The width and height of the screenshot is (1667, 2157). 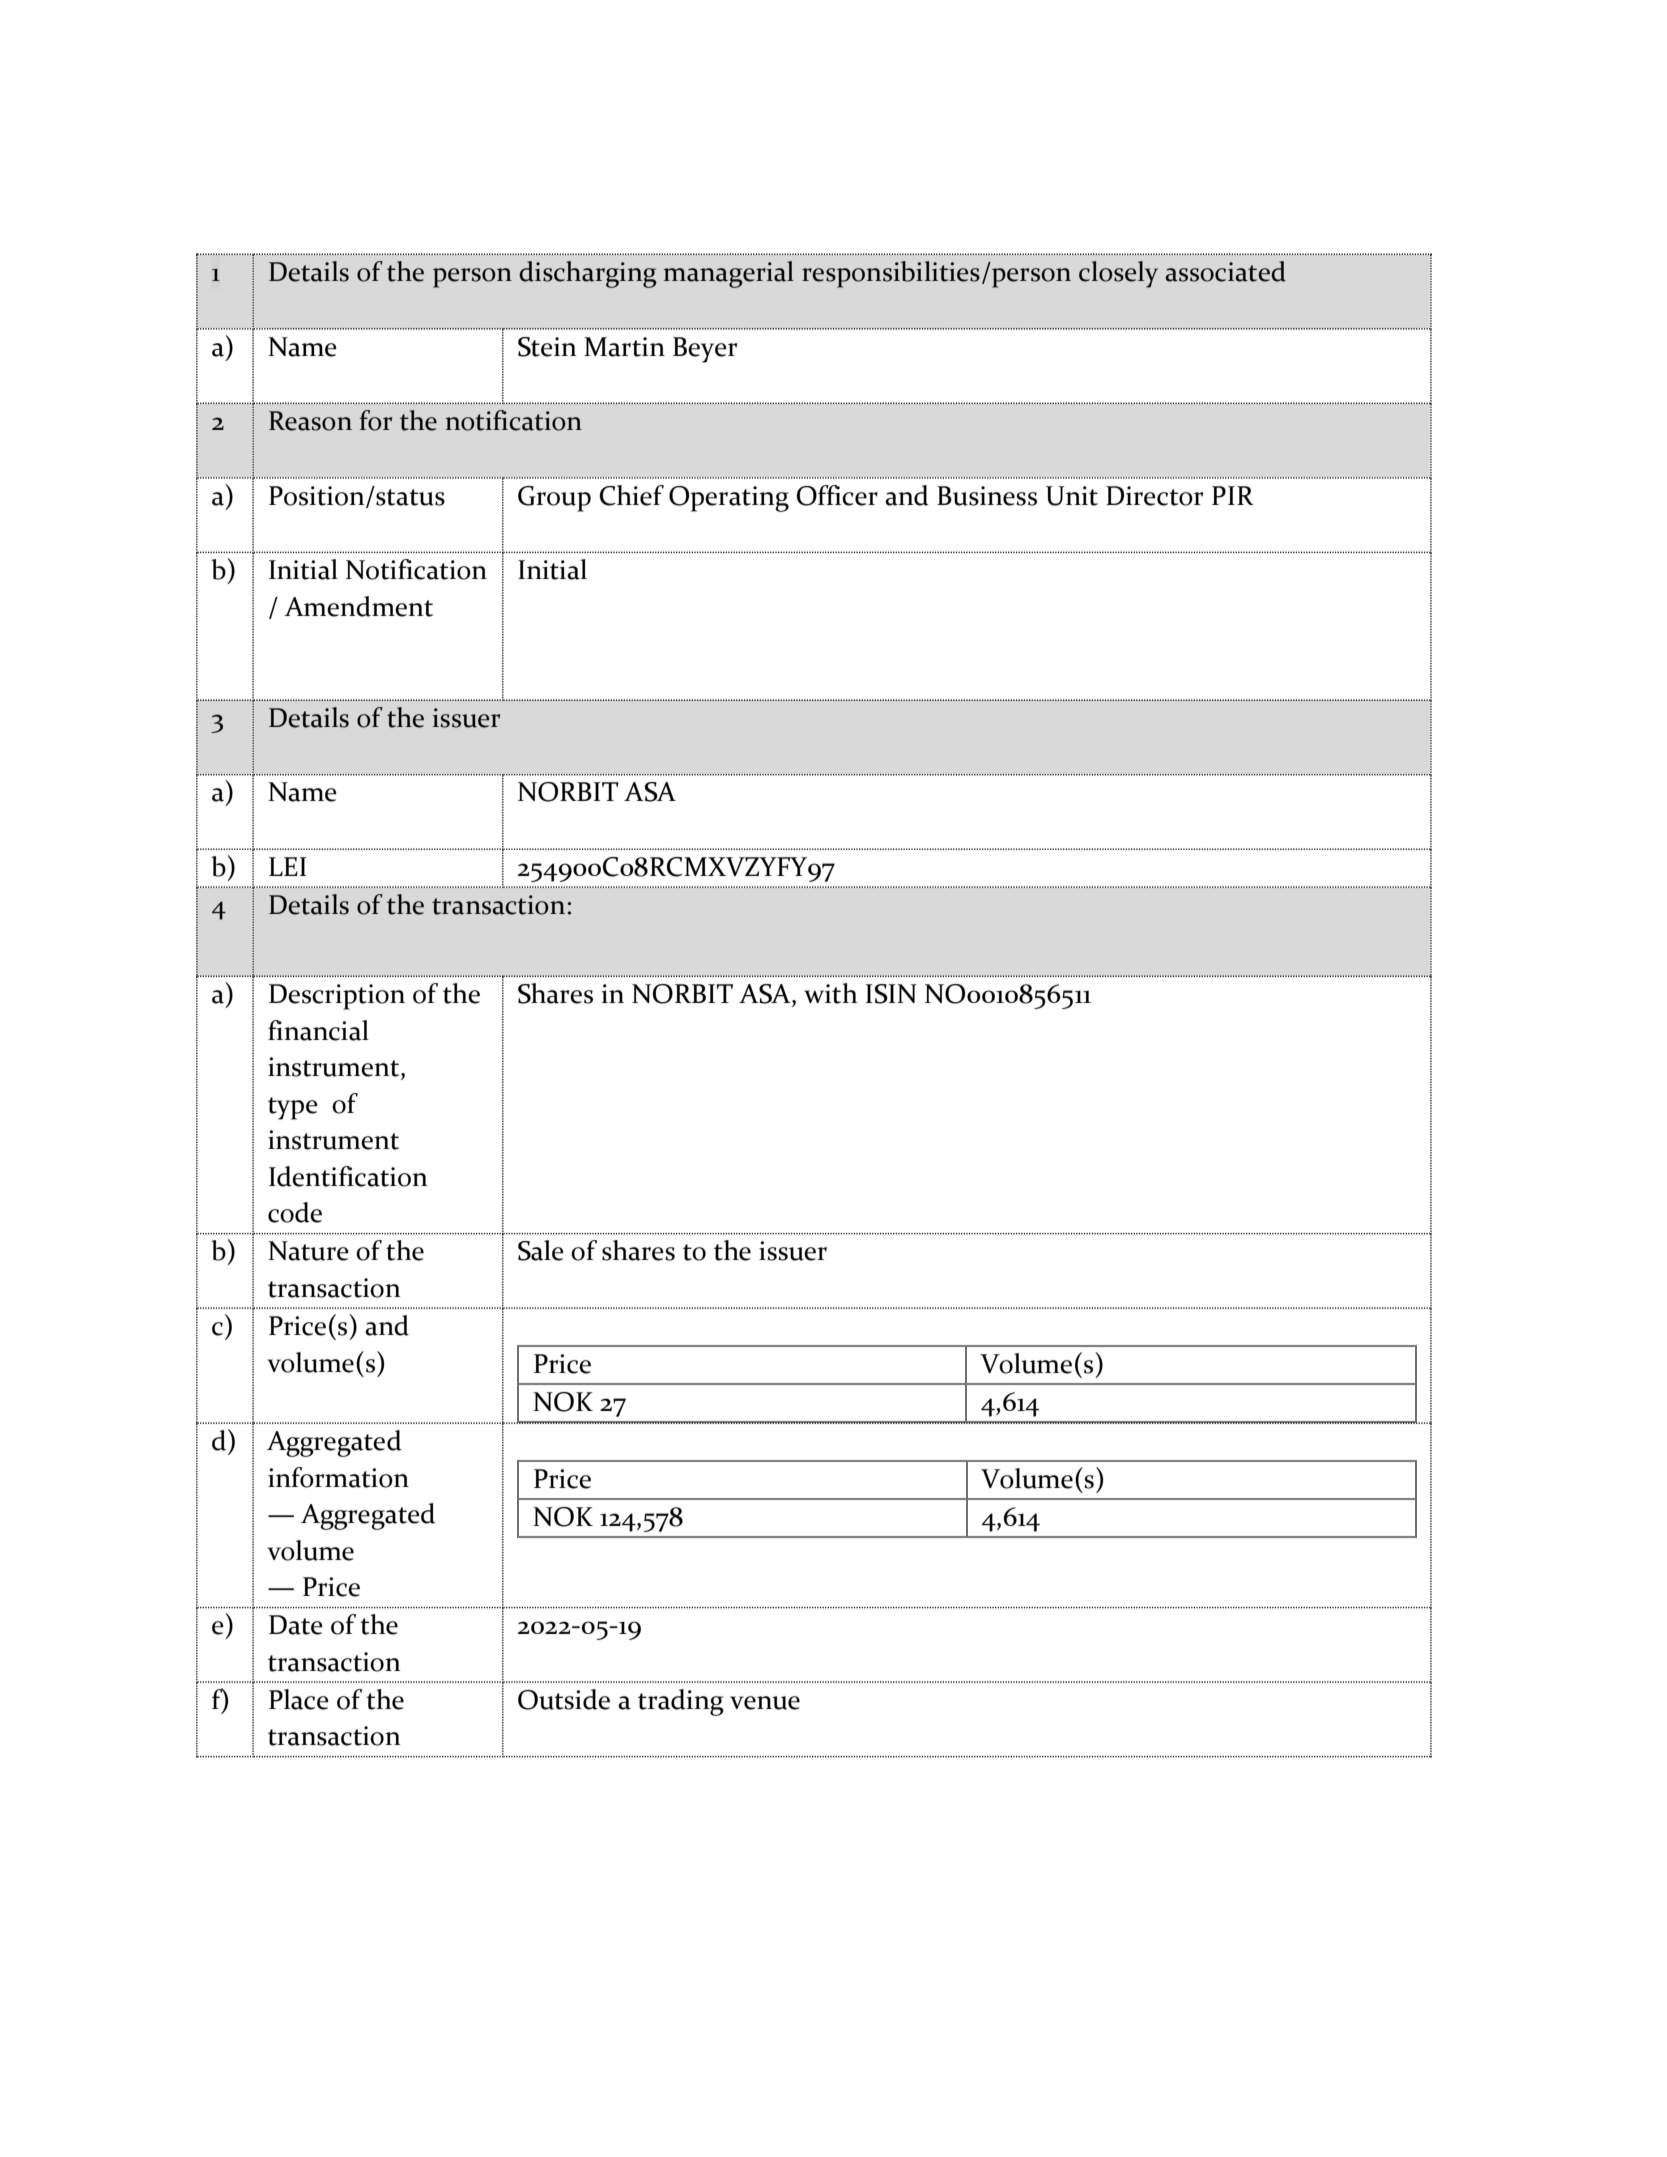 What do you see at coordinates (765, 1703) in the screenshot?
I see `venue` at bounding box center [765, 1703].
